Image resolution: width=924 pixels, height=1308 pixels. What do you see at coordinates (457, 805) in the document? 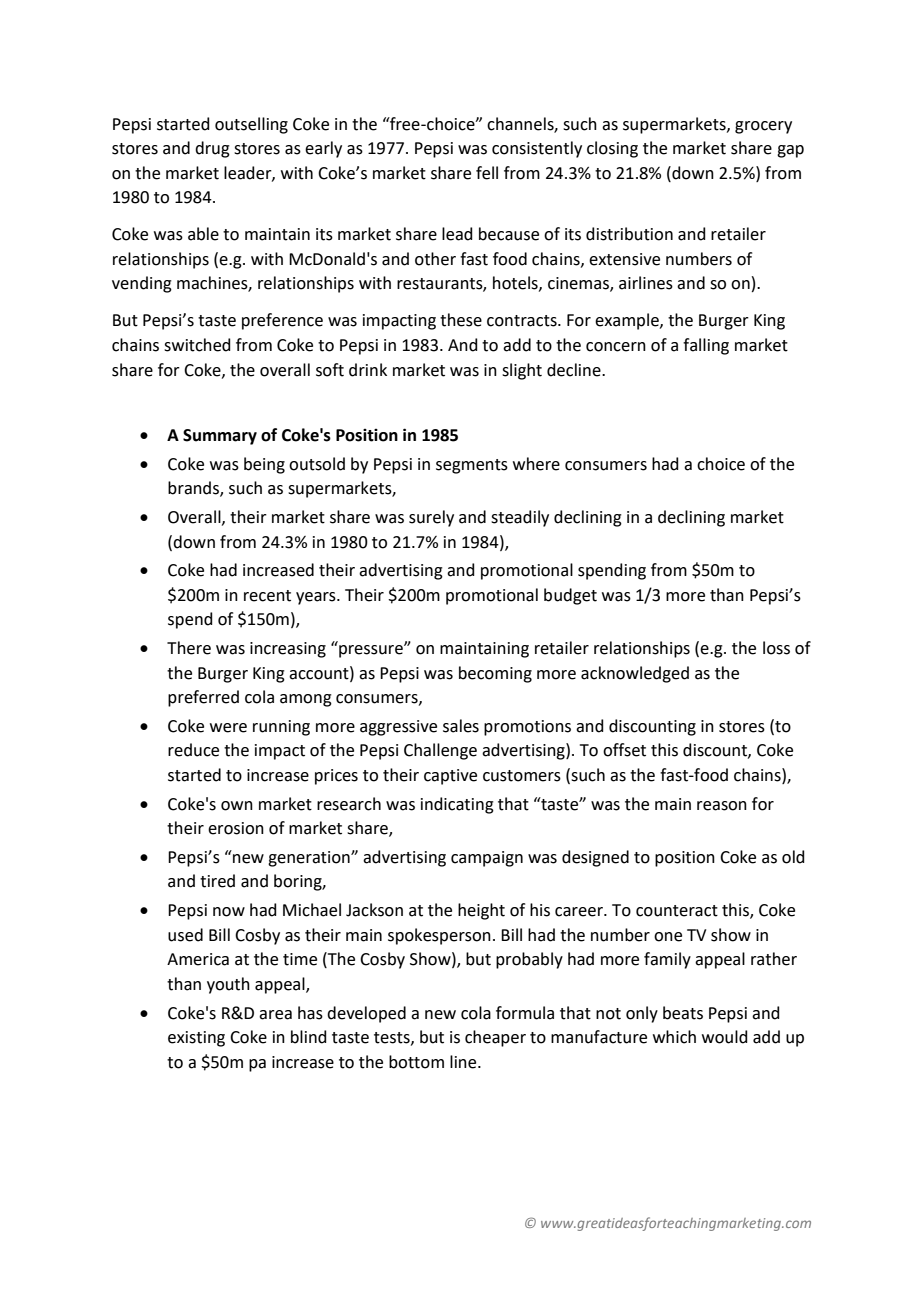
I see `indicating` at bounding box center [457, 805].
